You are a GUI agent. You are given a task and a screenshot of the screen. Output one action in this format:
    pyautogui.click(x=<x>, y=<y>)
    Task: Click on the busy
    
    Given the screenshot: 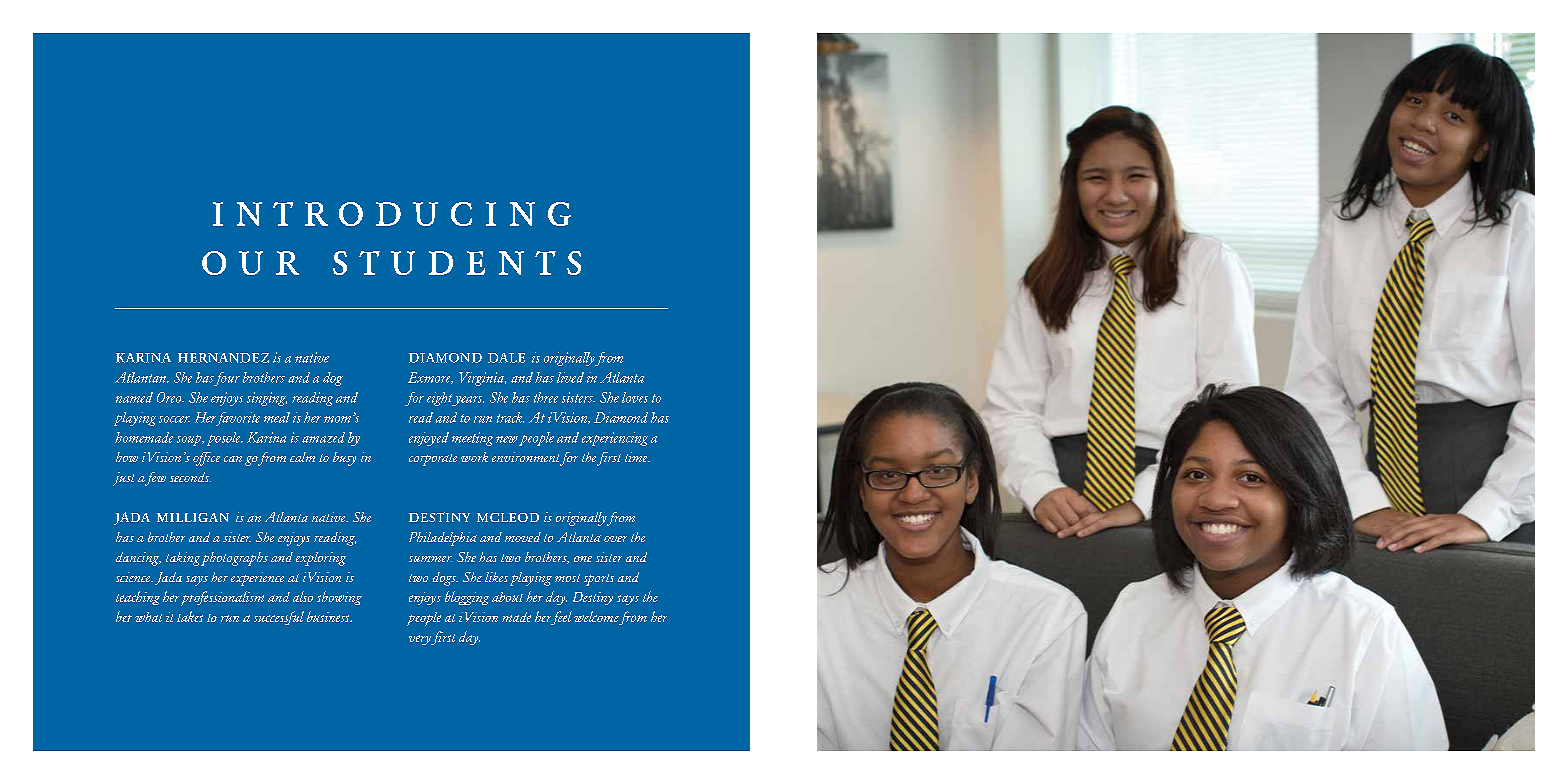 What is the action you would take?
    pyautogui.click(x=344, y=459)
